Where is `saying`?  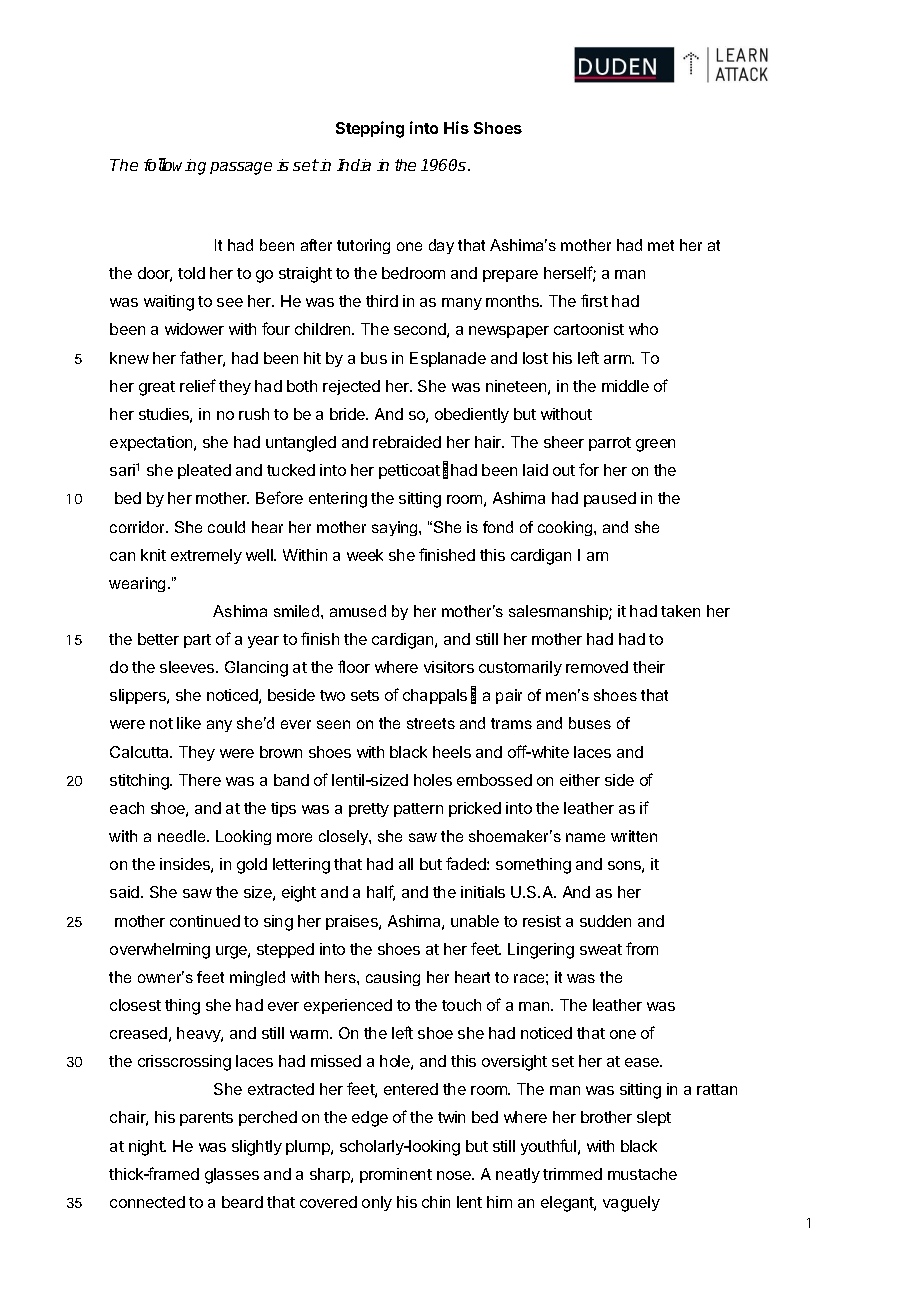 saying is located at coordinates (396, 528).
